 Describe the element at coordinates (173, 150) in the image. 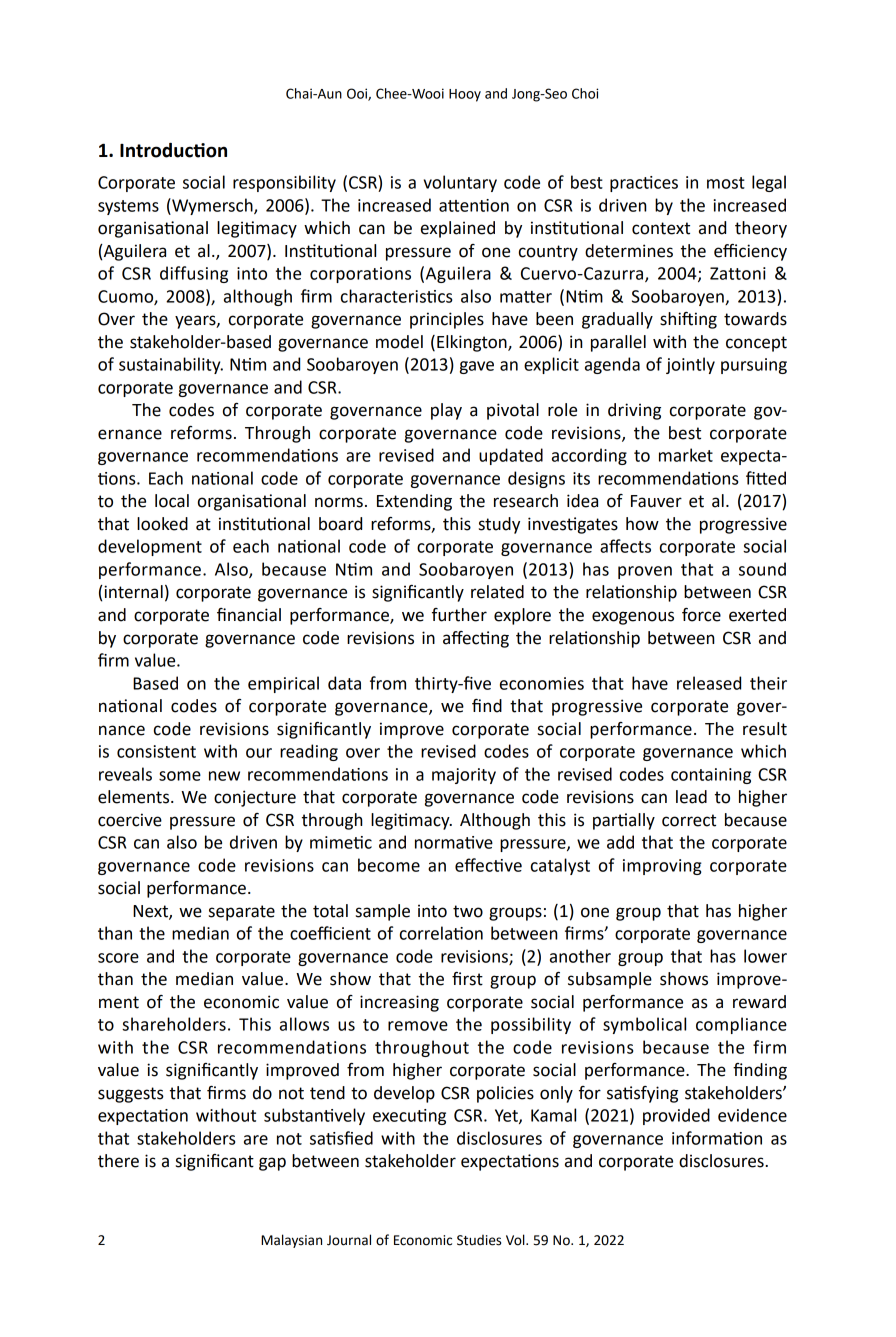

I see `Introduction` at that location.
